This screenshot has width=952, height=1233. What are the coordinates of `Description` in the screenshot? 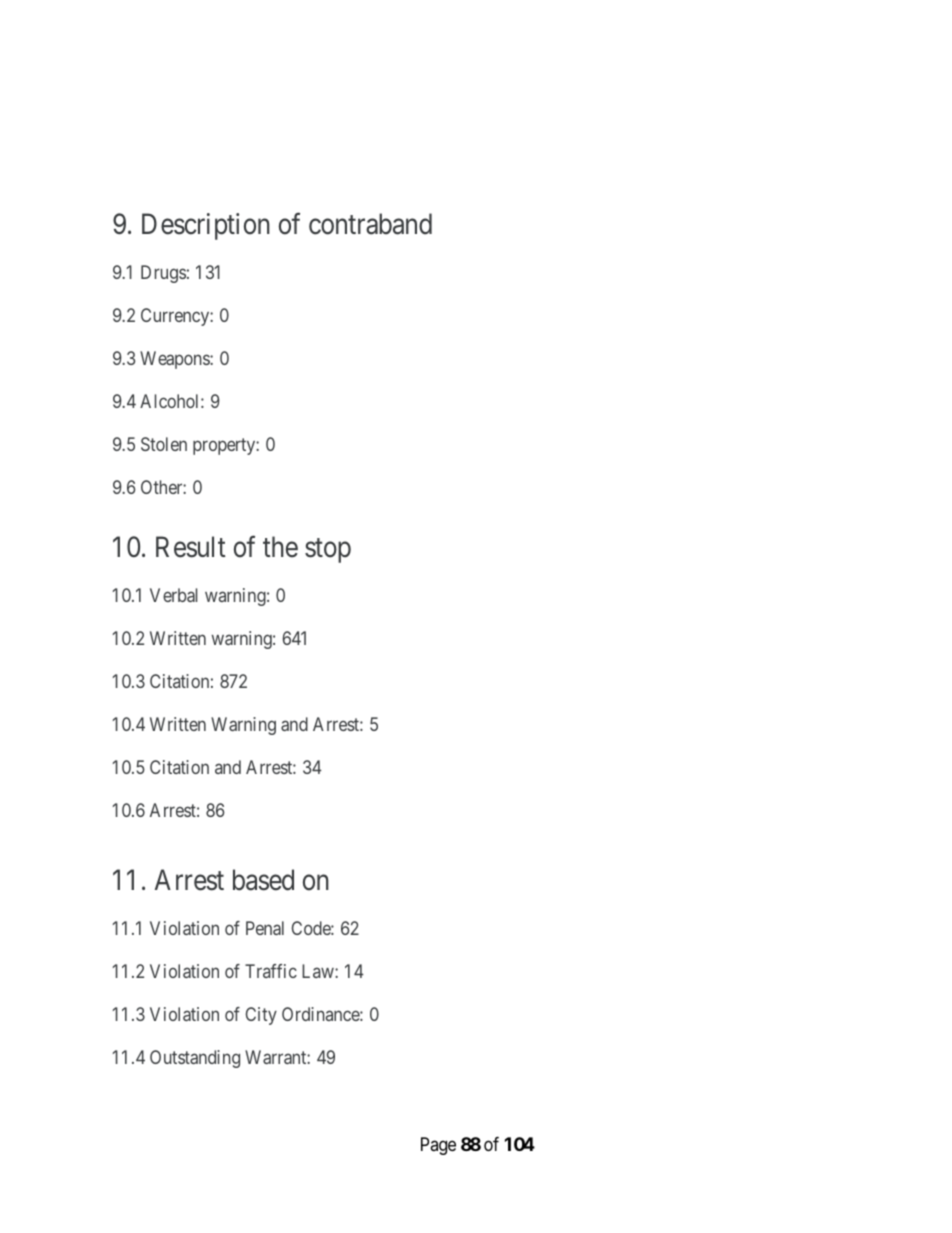 It's located at (206, 226).
